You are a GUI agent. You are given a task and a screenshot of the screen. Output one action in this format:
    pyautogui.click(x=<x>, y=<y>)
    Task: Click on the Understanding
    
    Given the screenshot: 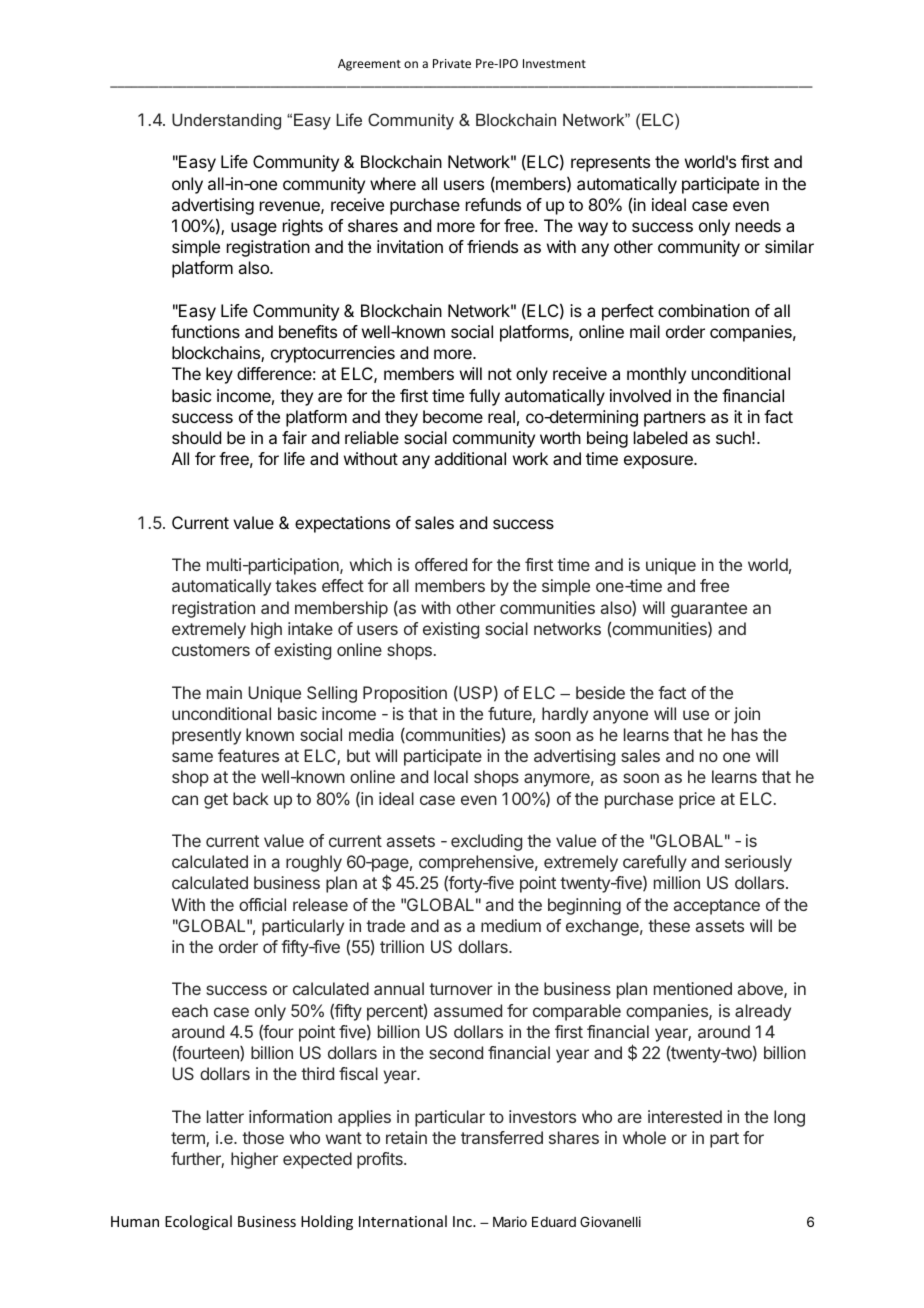 What is the action you would take?
    pyautogui.click(x=226, y=121)
